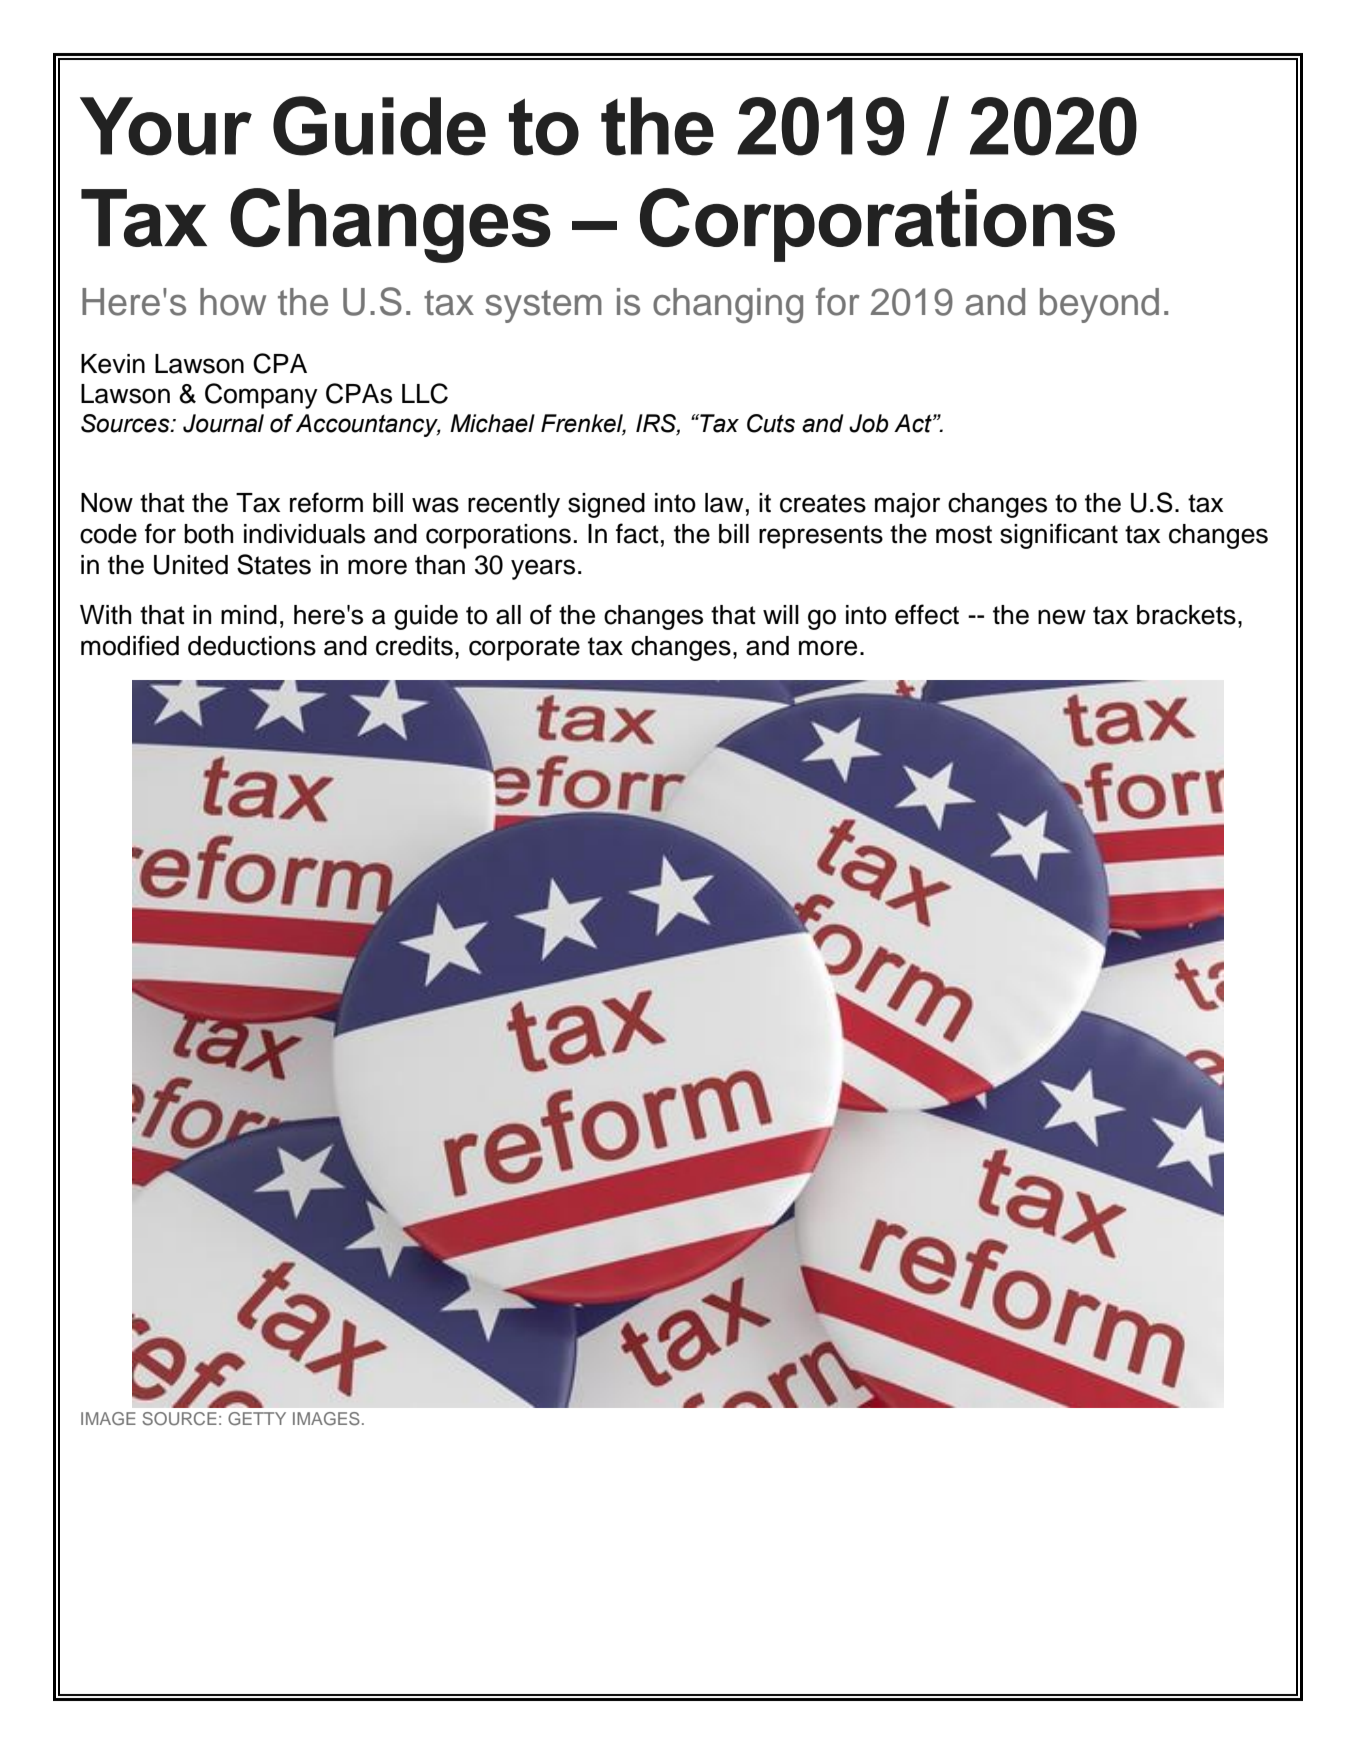 The height and width of the screenshot is (1754, 1356). What do you see at coordinates (524, 649) in the screenshot?
I see `corporate` at bounding box center [524, 649].
